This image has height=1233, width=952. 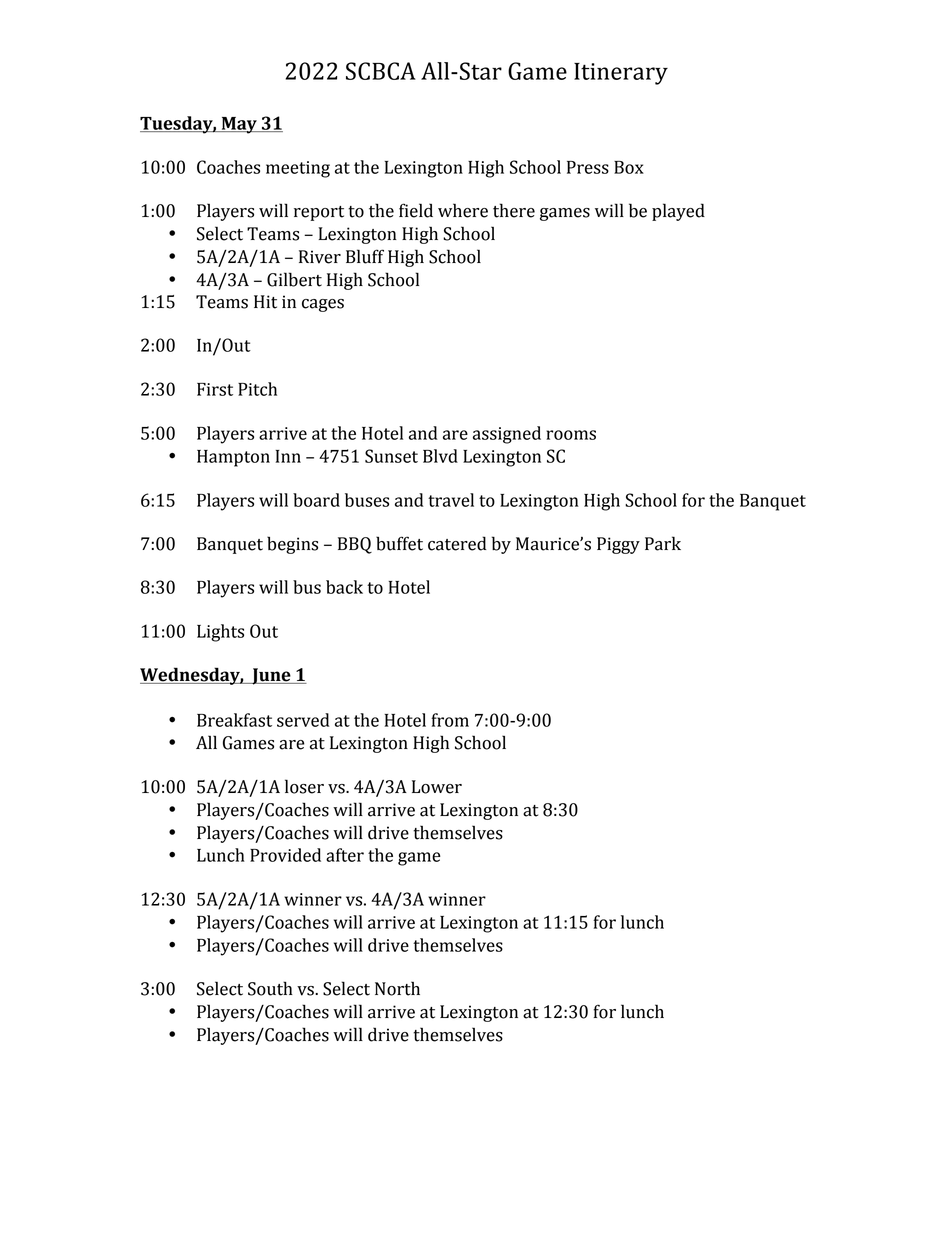 What do you see at coordinates (437, 787) in the image?
I see `Lower` at bounding box center [437, 787].
